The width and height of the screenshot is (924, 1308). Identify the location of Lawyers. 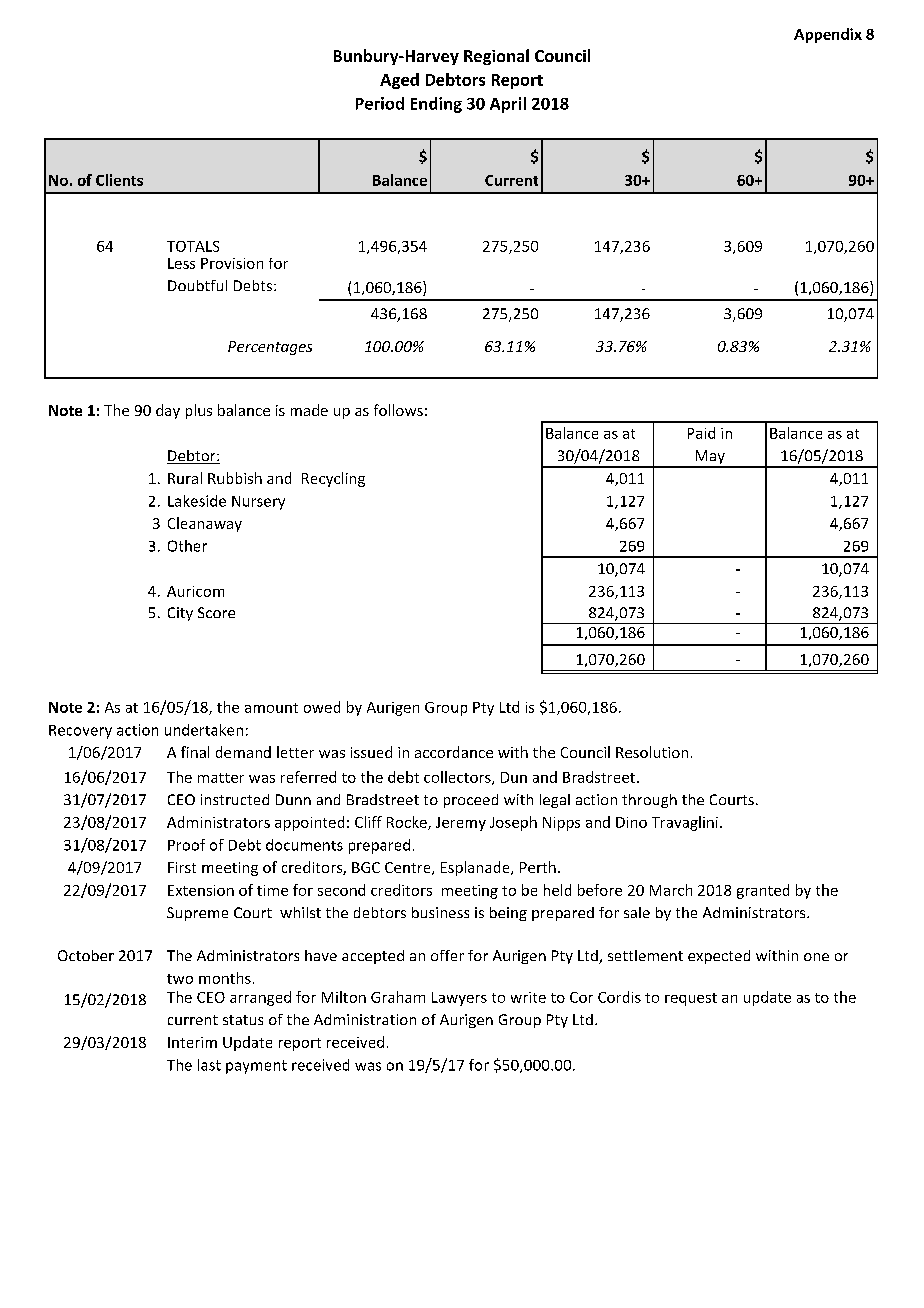
(459, 999).
